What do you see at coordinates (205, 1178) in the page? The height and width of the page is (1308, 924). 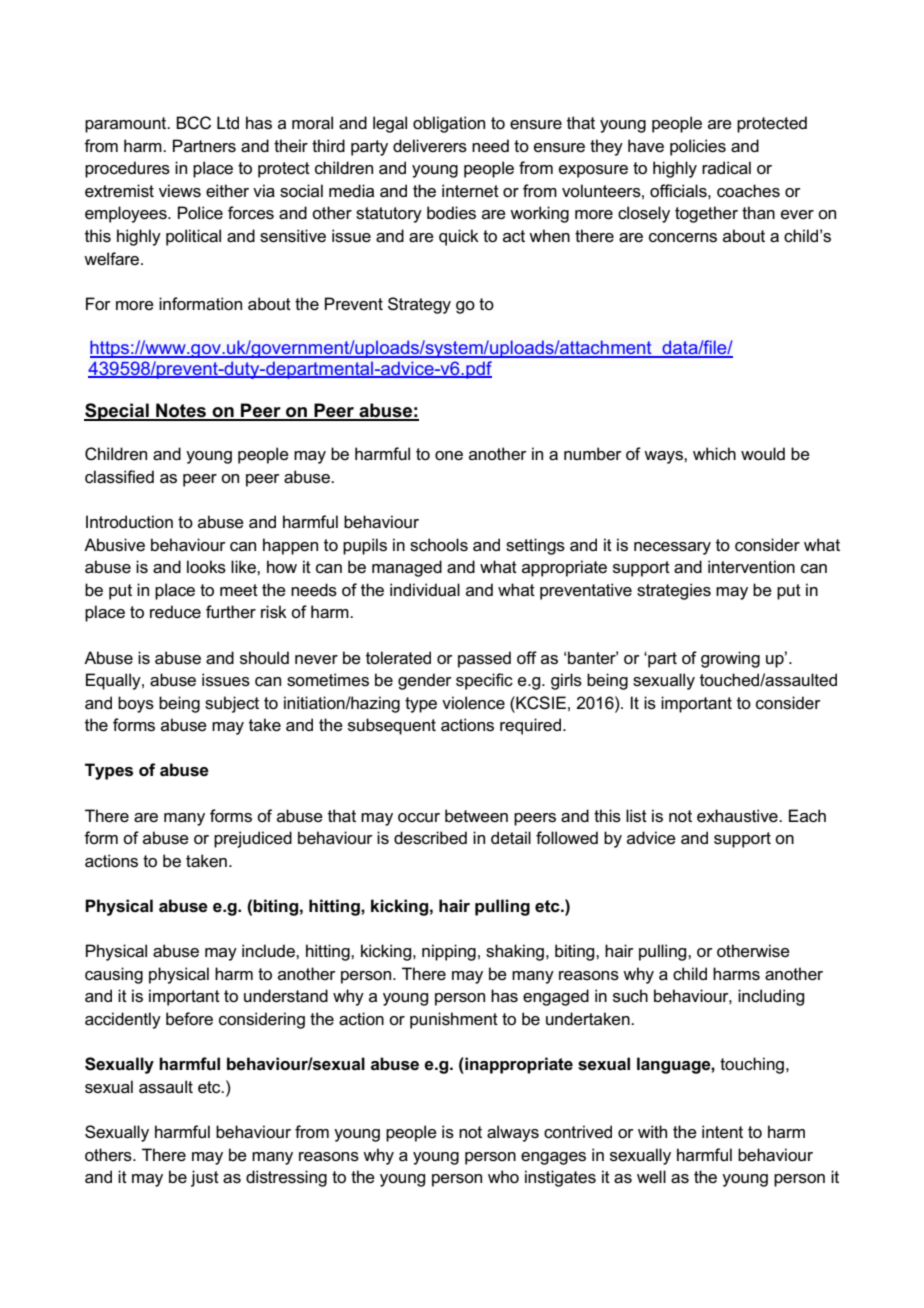 I see `just` at bounding box center [205, 1178].
